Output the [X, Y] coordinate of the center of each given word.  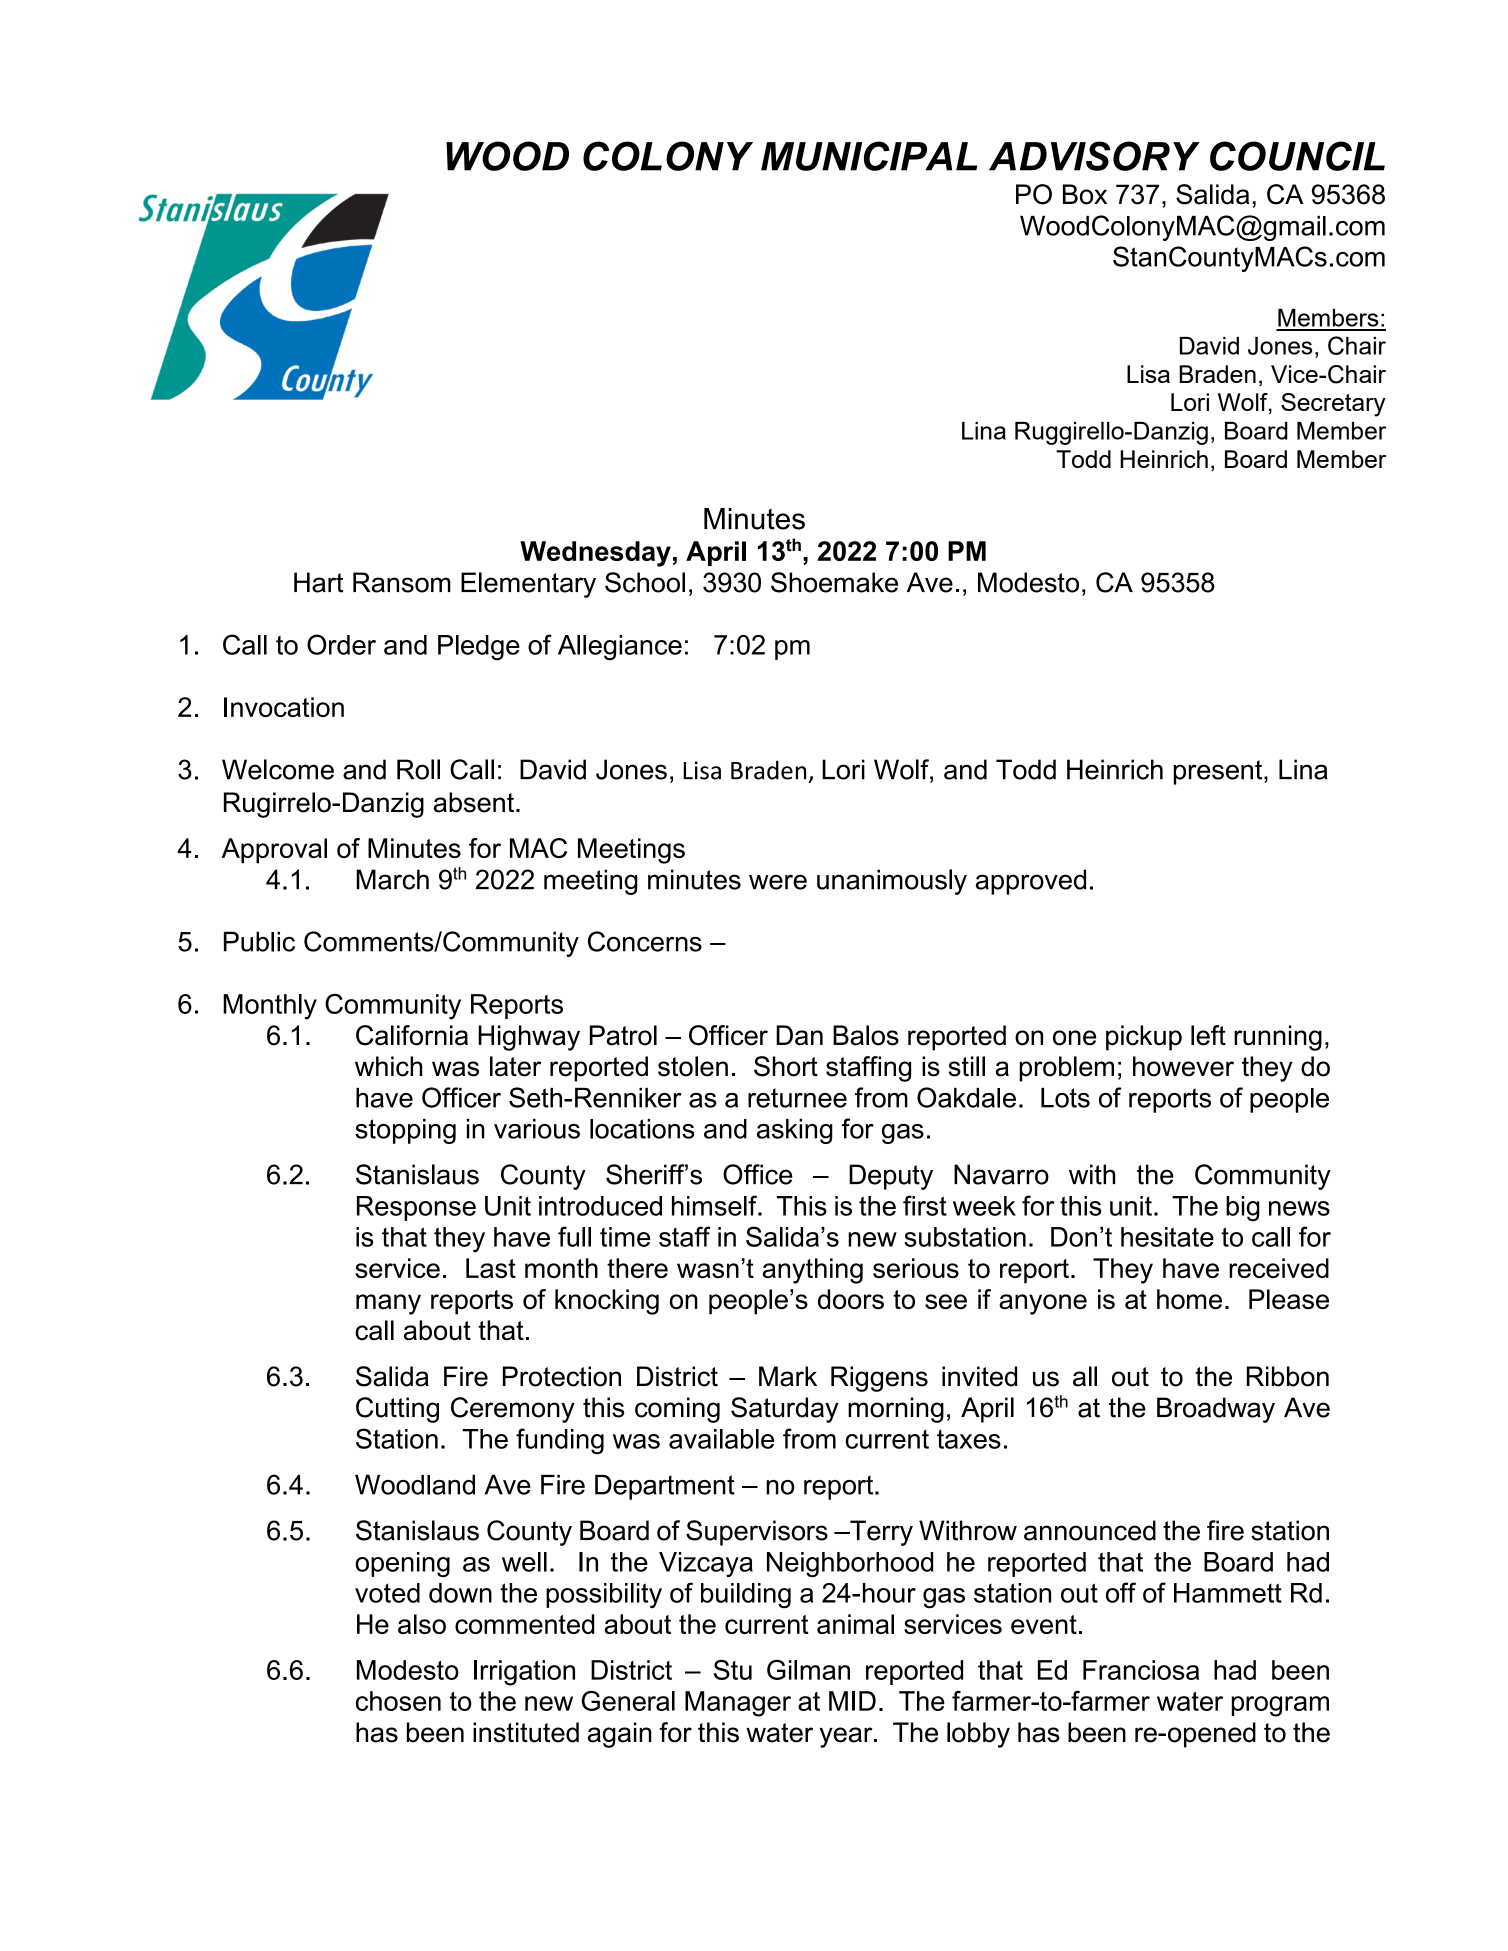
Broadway [1216, 1410]
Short [786, 1066]
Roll [418, 769]
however [1183, 1066]
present [1219, 772]
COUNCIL [1297, 156]
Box [1085, 194]
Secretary [1333, 405]
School [645, 582]
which [389, 1066]
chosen [398, 1701]
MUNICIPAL [869, 156]
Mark [788, 1376]
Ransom [402, 582]
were [778, 882]
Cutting [397, 1410]
